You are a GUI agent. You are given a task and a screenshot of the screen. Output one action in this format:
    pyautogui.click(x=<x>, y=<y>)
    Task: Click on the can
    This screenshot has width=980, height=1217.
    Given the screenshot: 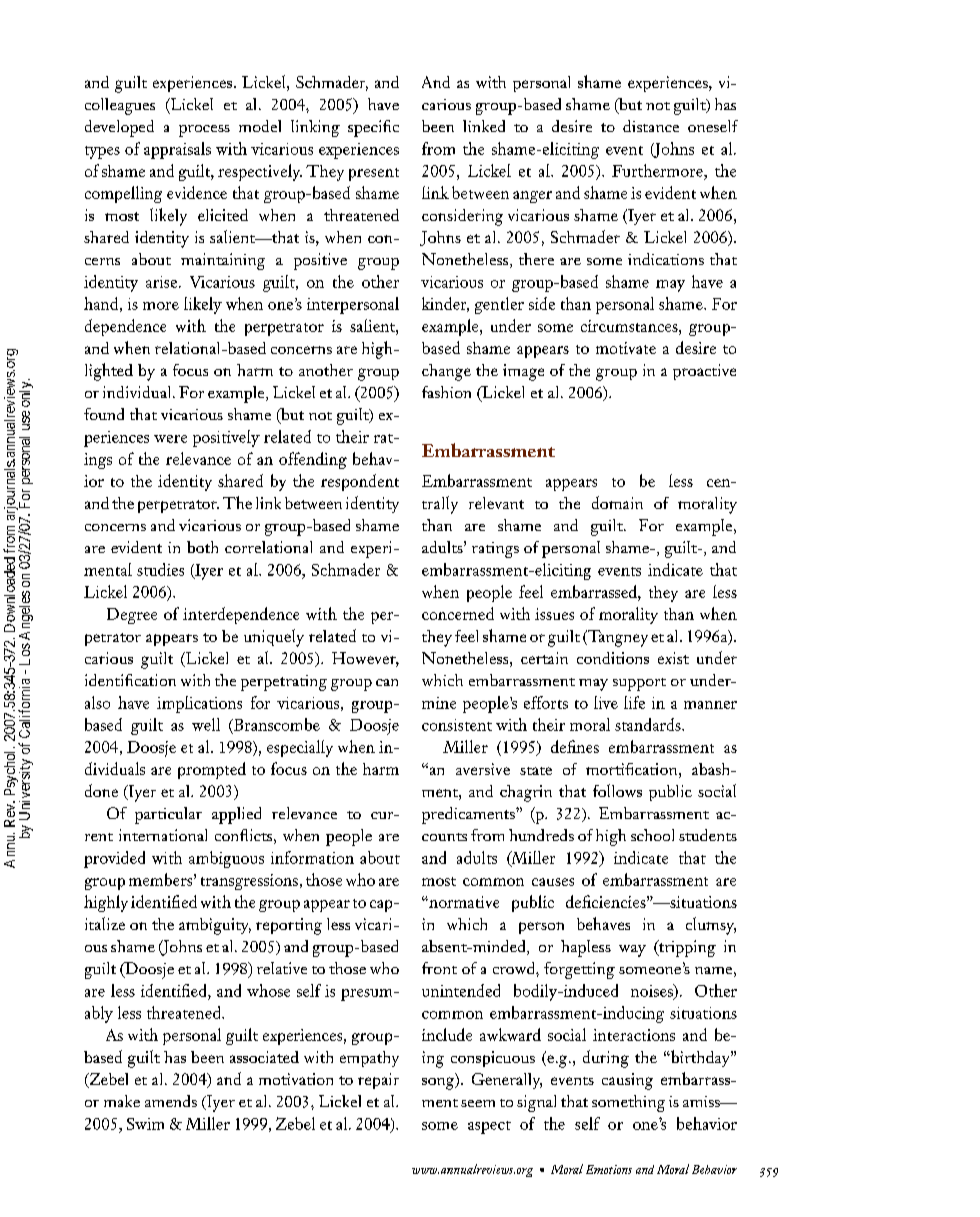 What is the action you would take?
    pyautogui.click(x=387, y=682)
